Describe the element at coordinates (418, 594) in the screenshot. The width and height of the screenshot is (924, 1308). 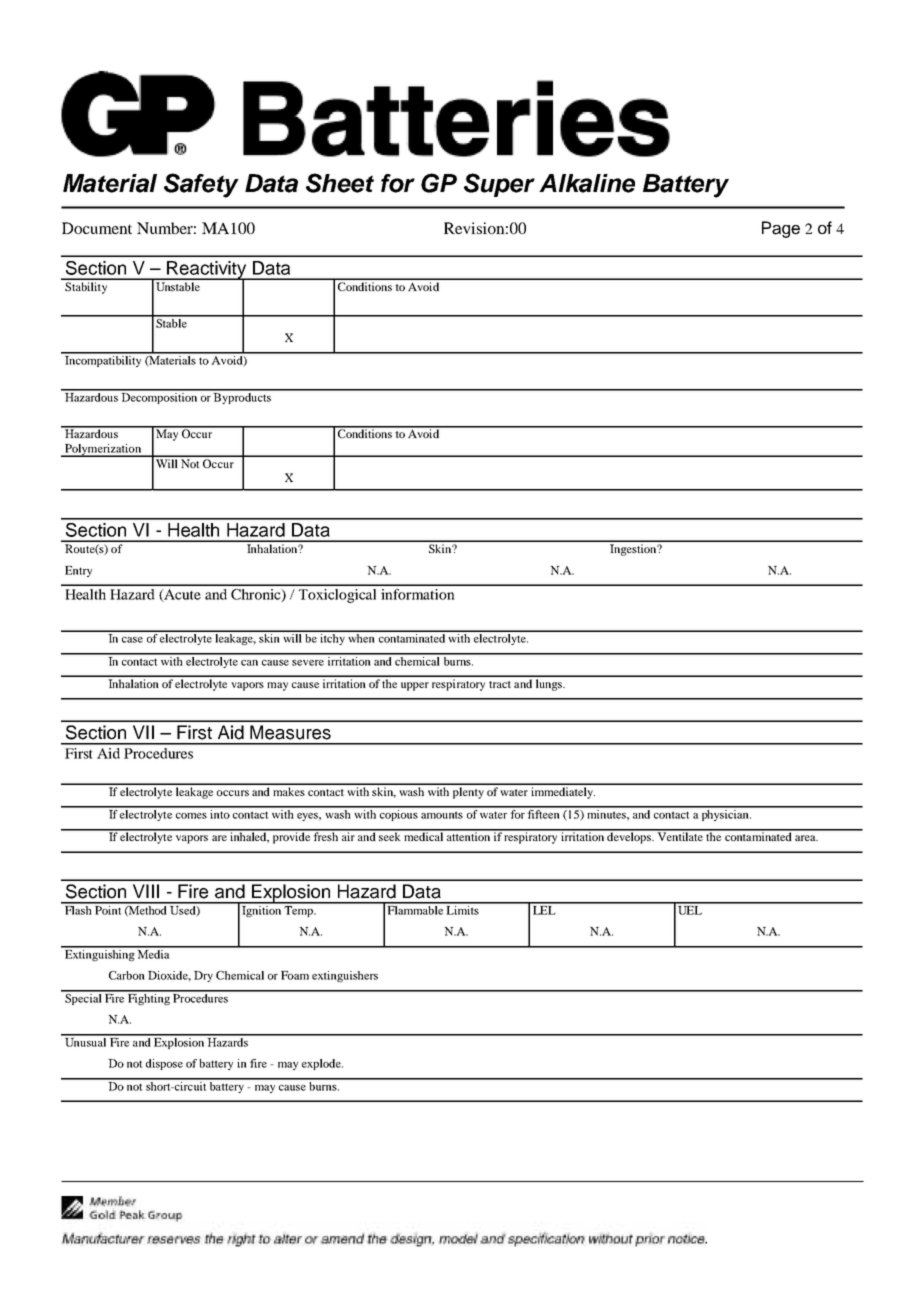
I see `information` at that location.
